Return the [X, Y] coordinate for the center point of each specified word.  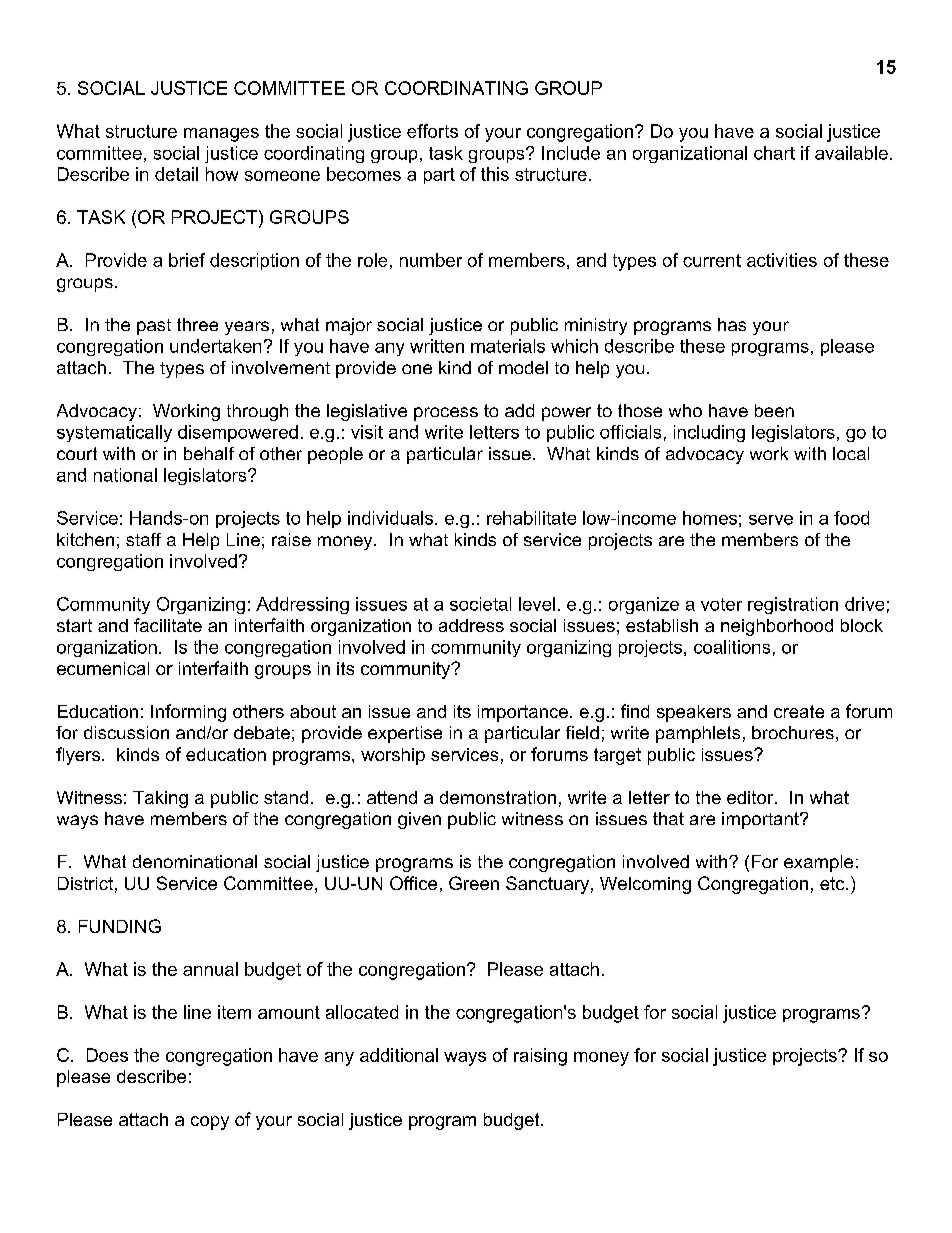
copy [210, 1123]
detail [176, 174]
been [774, 410]
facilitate [168, 625]
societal [480, 604]
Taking [160, 799]
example [818, 863]
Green [474, 883]
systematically [114, 433]
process [446, 414]
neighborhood [777, 627]
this [495, 174]
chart [774, 153]
